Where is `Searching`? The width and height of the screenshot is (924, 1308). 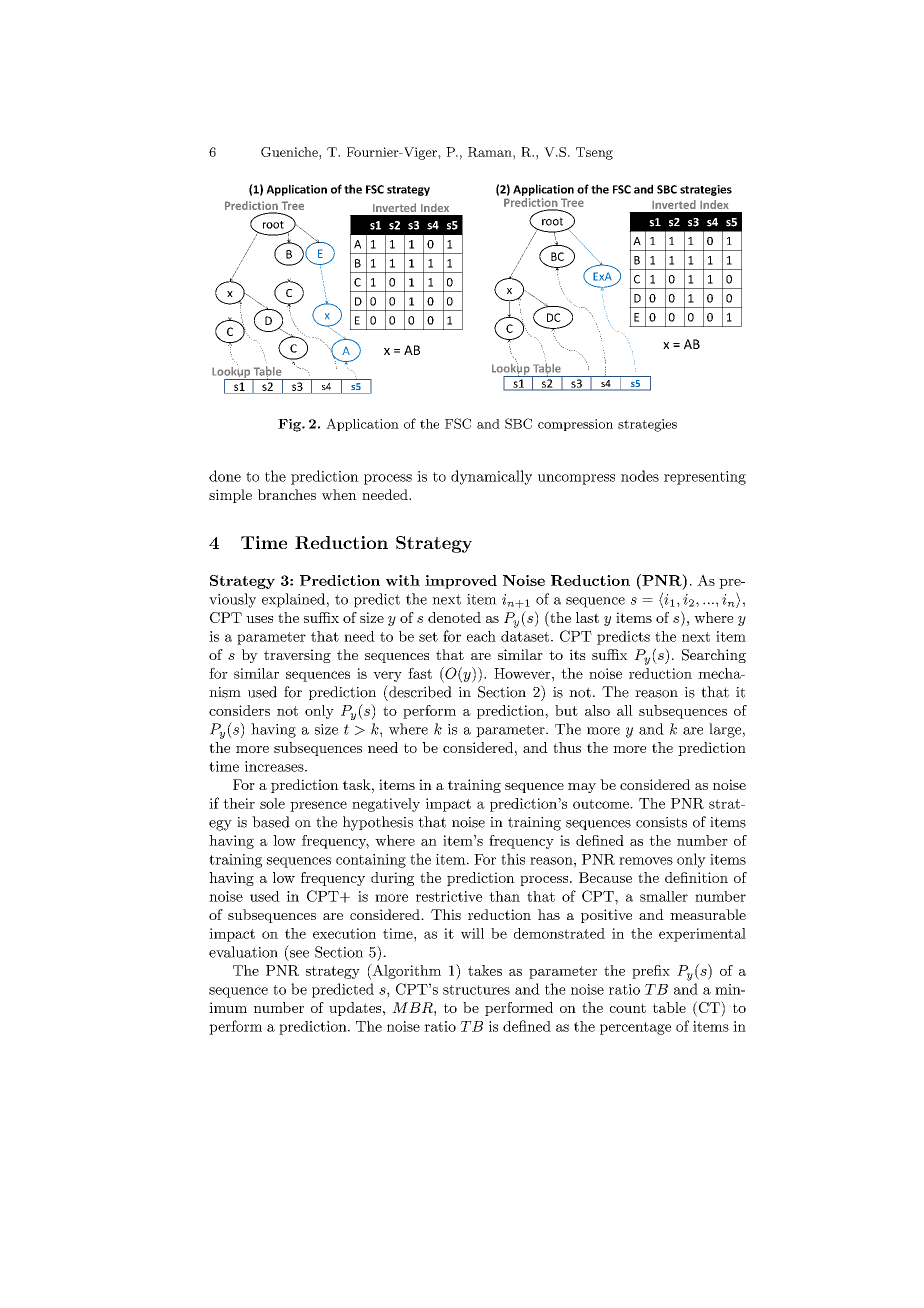 Searching is located at coordinates (714, 656).
